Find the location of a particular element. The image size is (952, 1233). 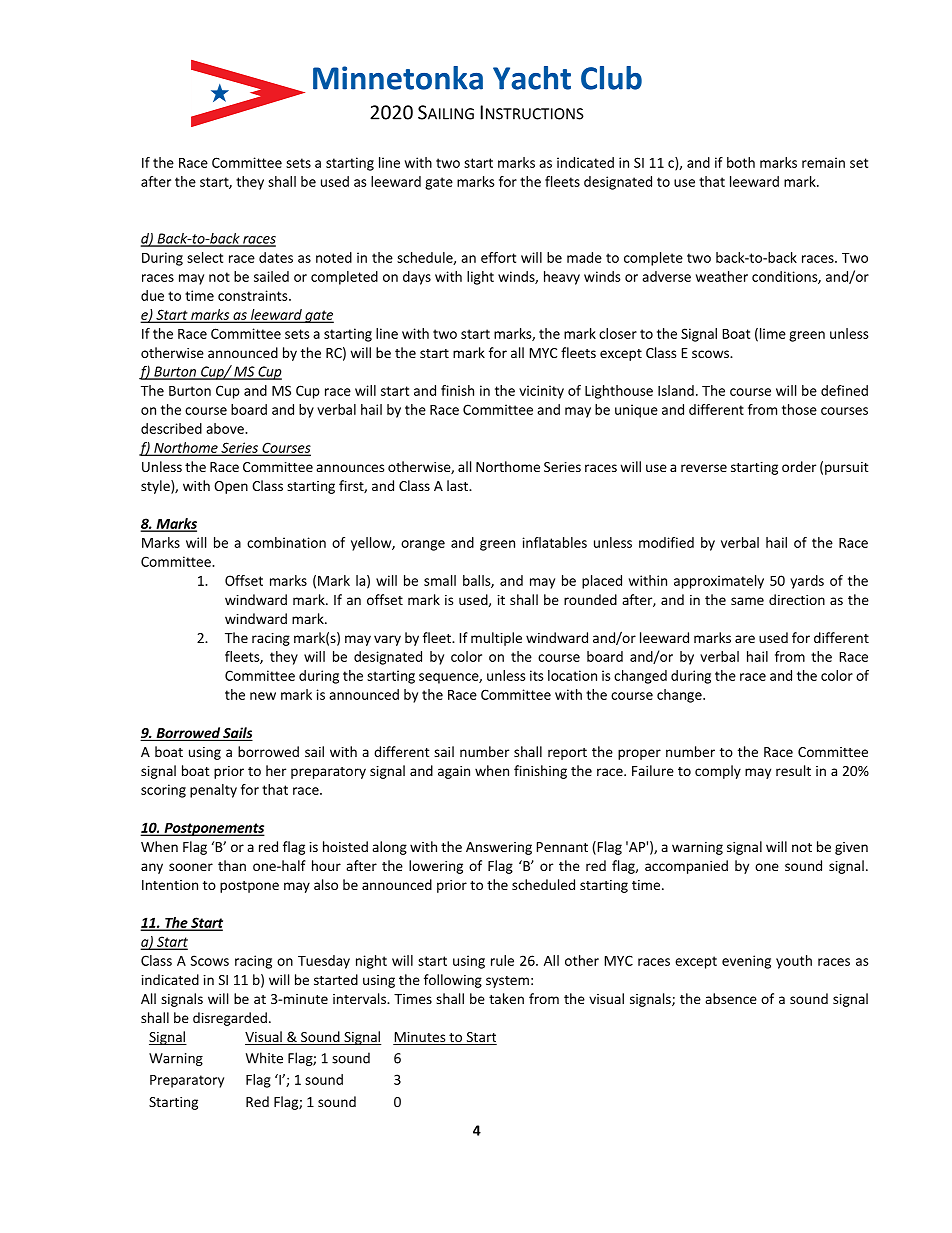

are is located at coordinates (745, 639).
